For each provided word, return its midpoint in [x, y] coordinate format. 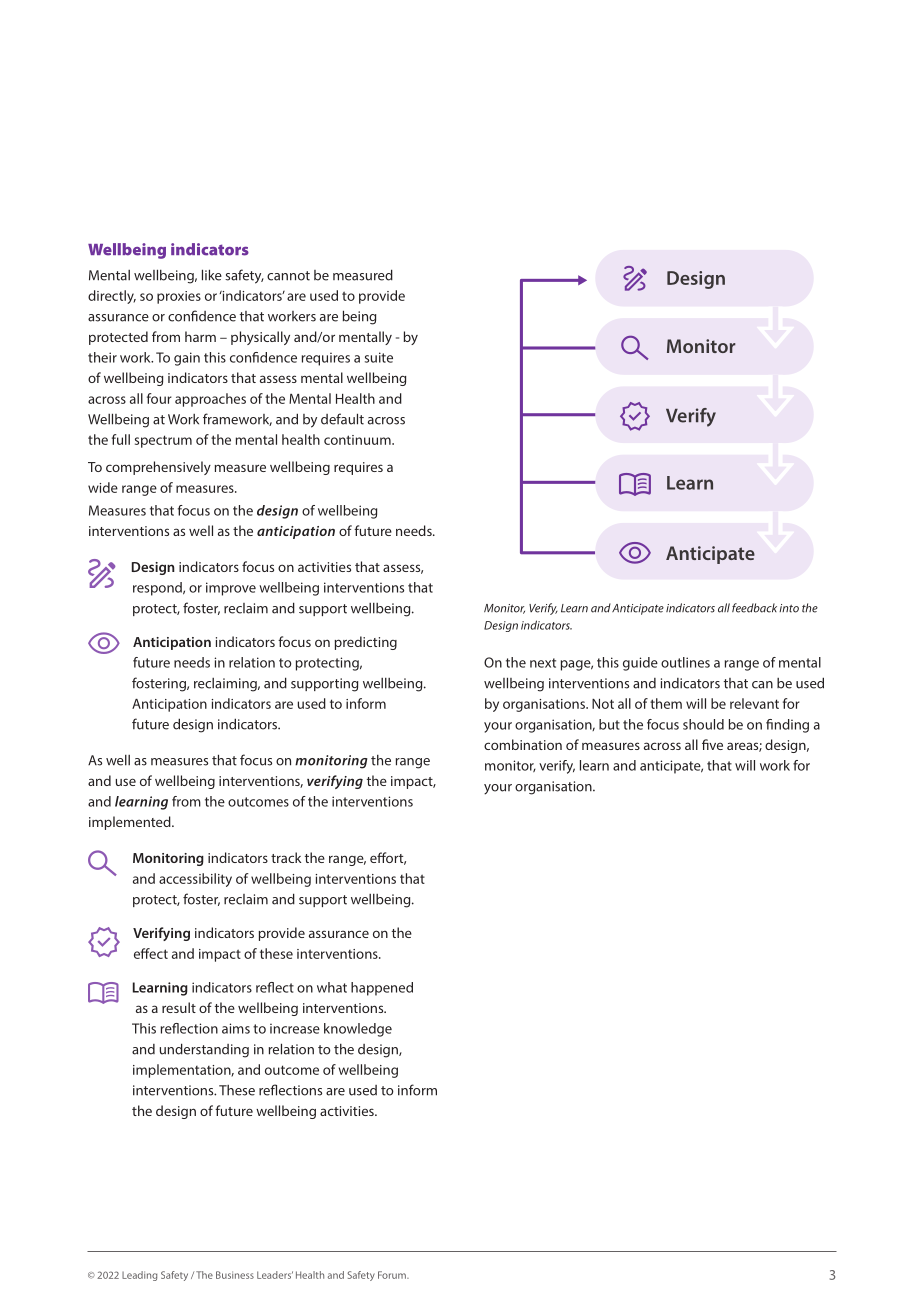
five [712, 744]
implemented [131, 823]
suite [379, 357]
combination [523, 744]
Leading [139, 1276]
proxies [179, 297]
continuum [358, 440]
